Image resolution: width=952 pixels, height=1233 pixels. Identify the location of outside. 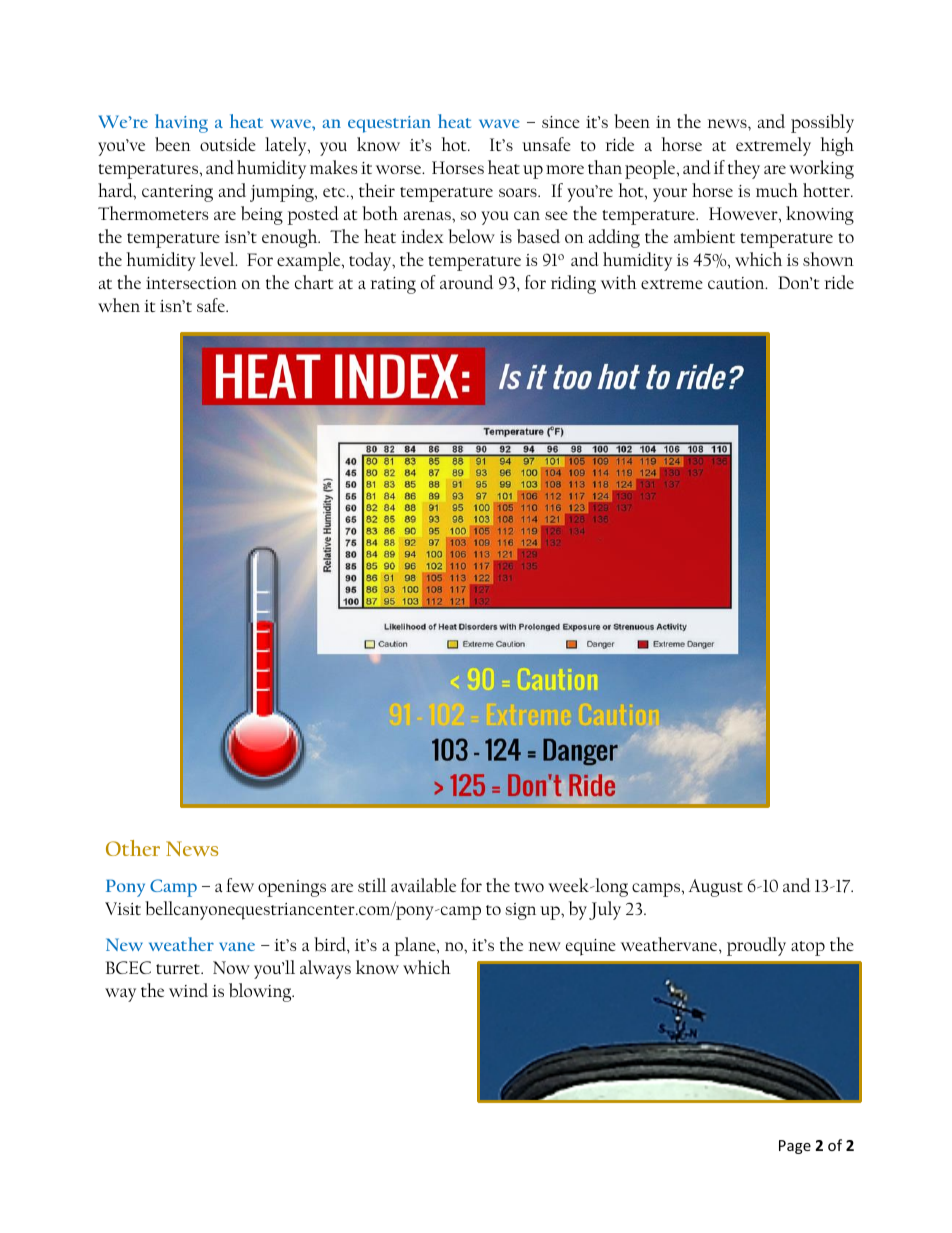
(228, 144).
